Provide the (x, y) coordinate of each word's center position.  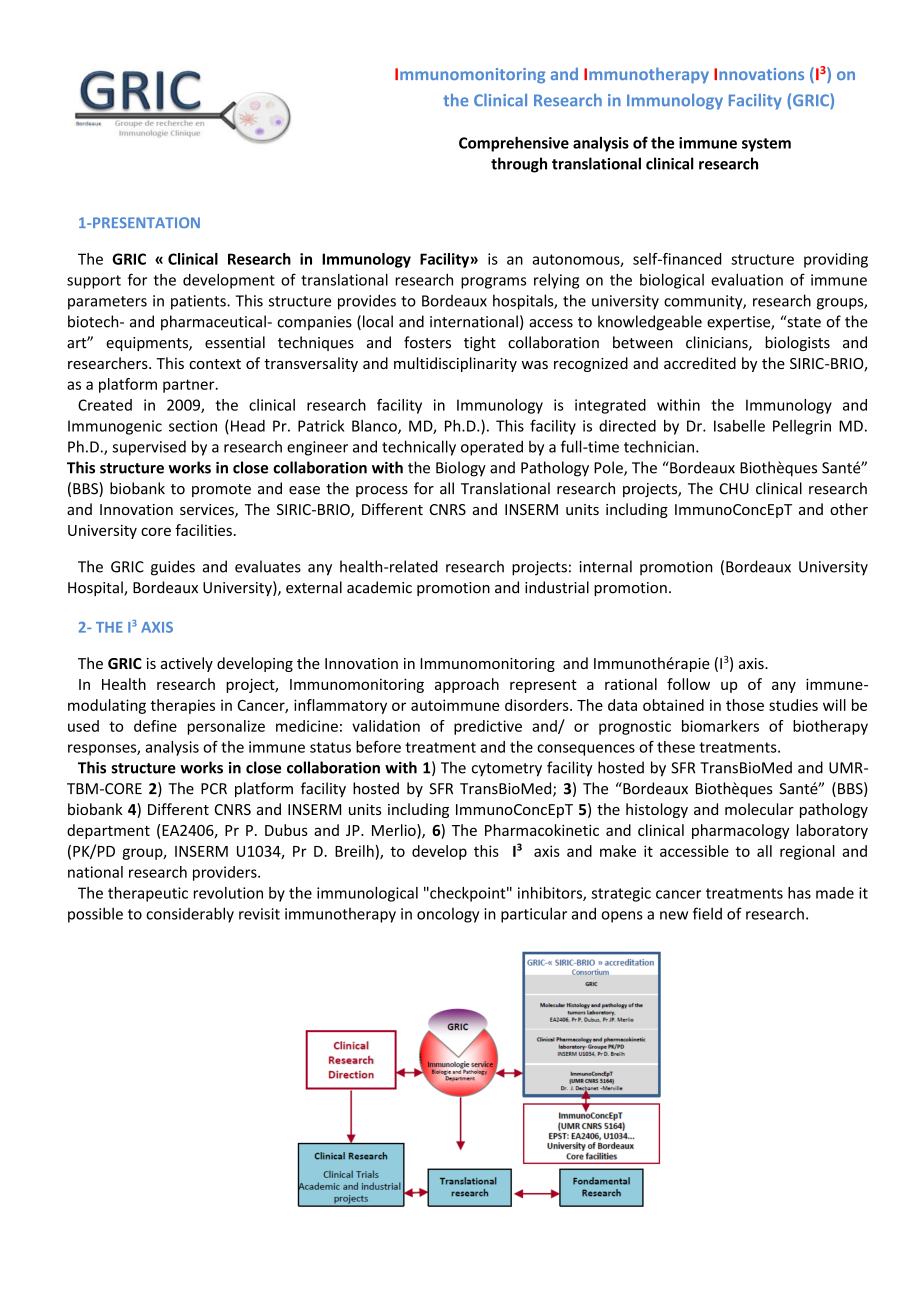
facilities (203, 530)
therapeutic (148, 894)
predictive (488, 727)
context (215, 364)
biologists (797, 343)
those (745, 705)
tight (480, 343)
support (94, 282)
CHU (734, 489)
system (766, 145)
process (382, 491)
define (155, 726)
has (799, 893)
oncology (448, 915)
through (519, 165)
